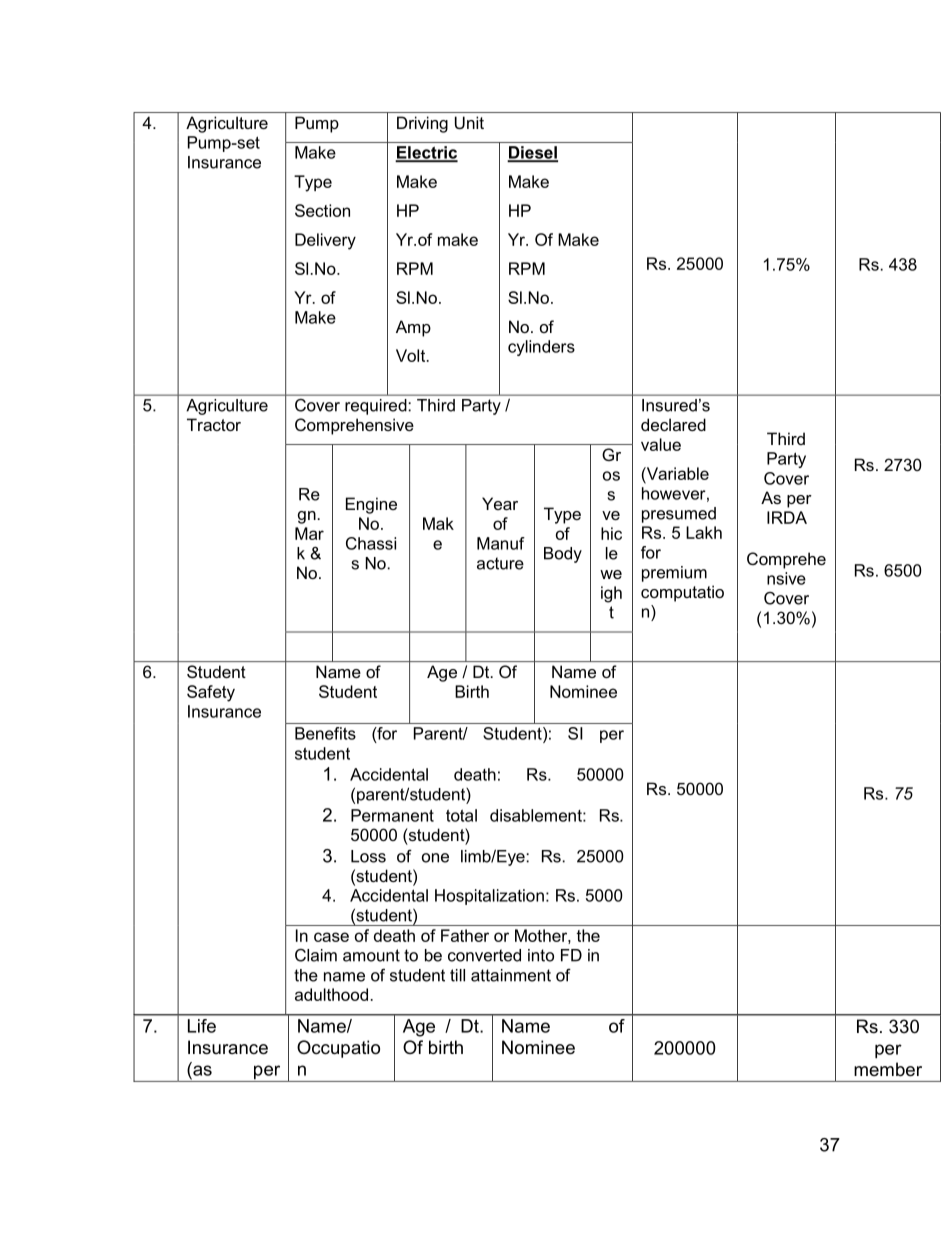 This screenshot has height=1233, width=952. I want to click on premium, so click(674, 574).
